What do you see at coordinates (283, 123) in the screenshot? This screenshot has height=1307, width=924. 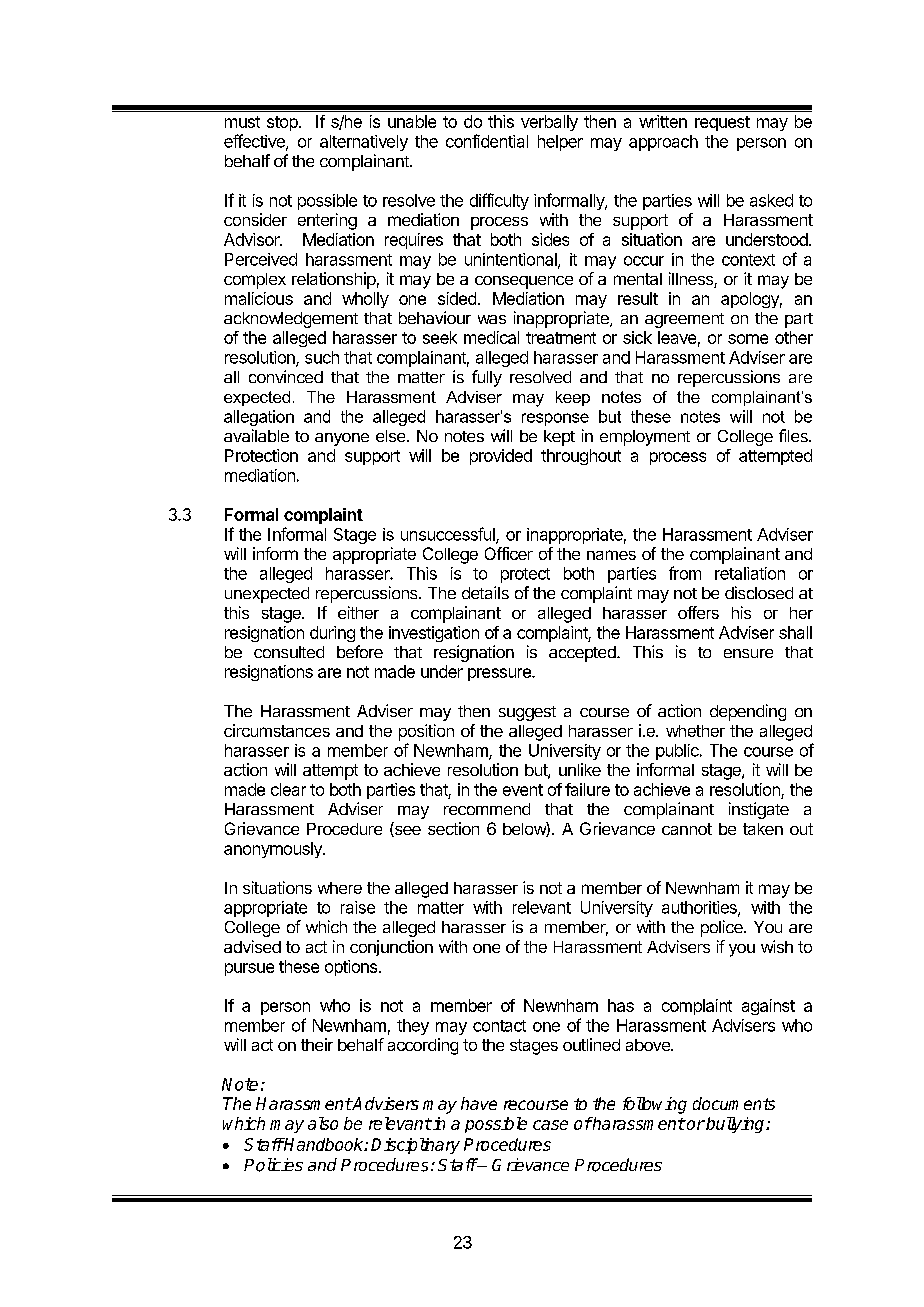 I see `stop` at bounding box center [283, 123].
